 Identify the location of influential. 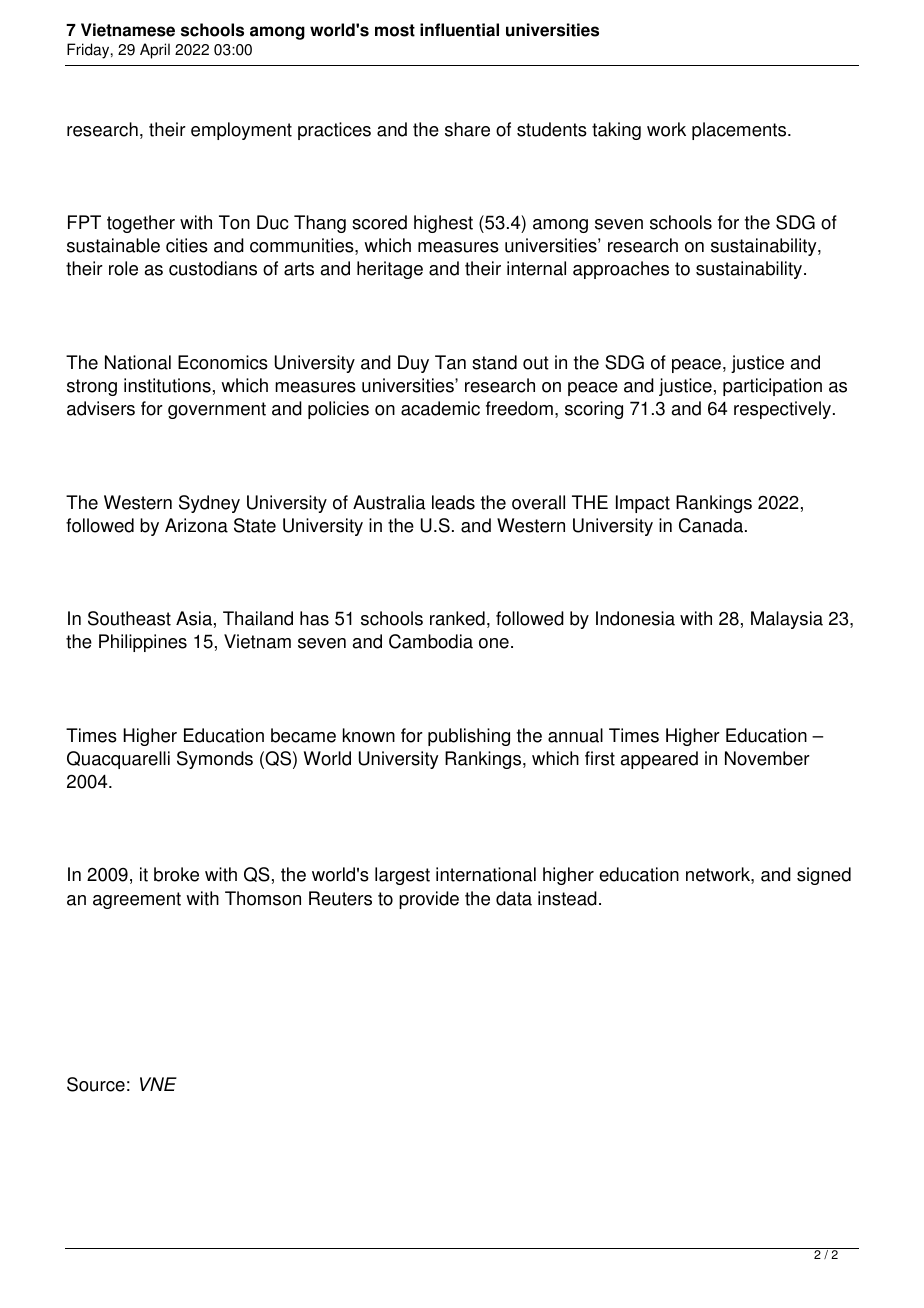
(459, 30).
